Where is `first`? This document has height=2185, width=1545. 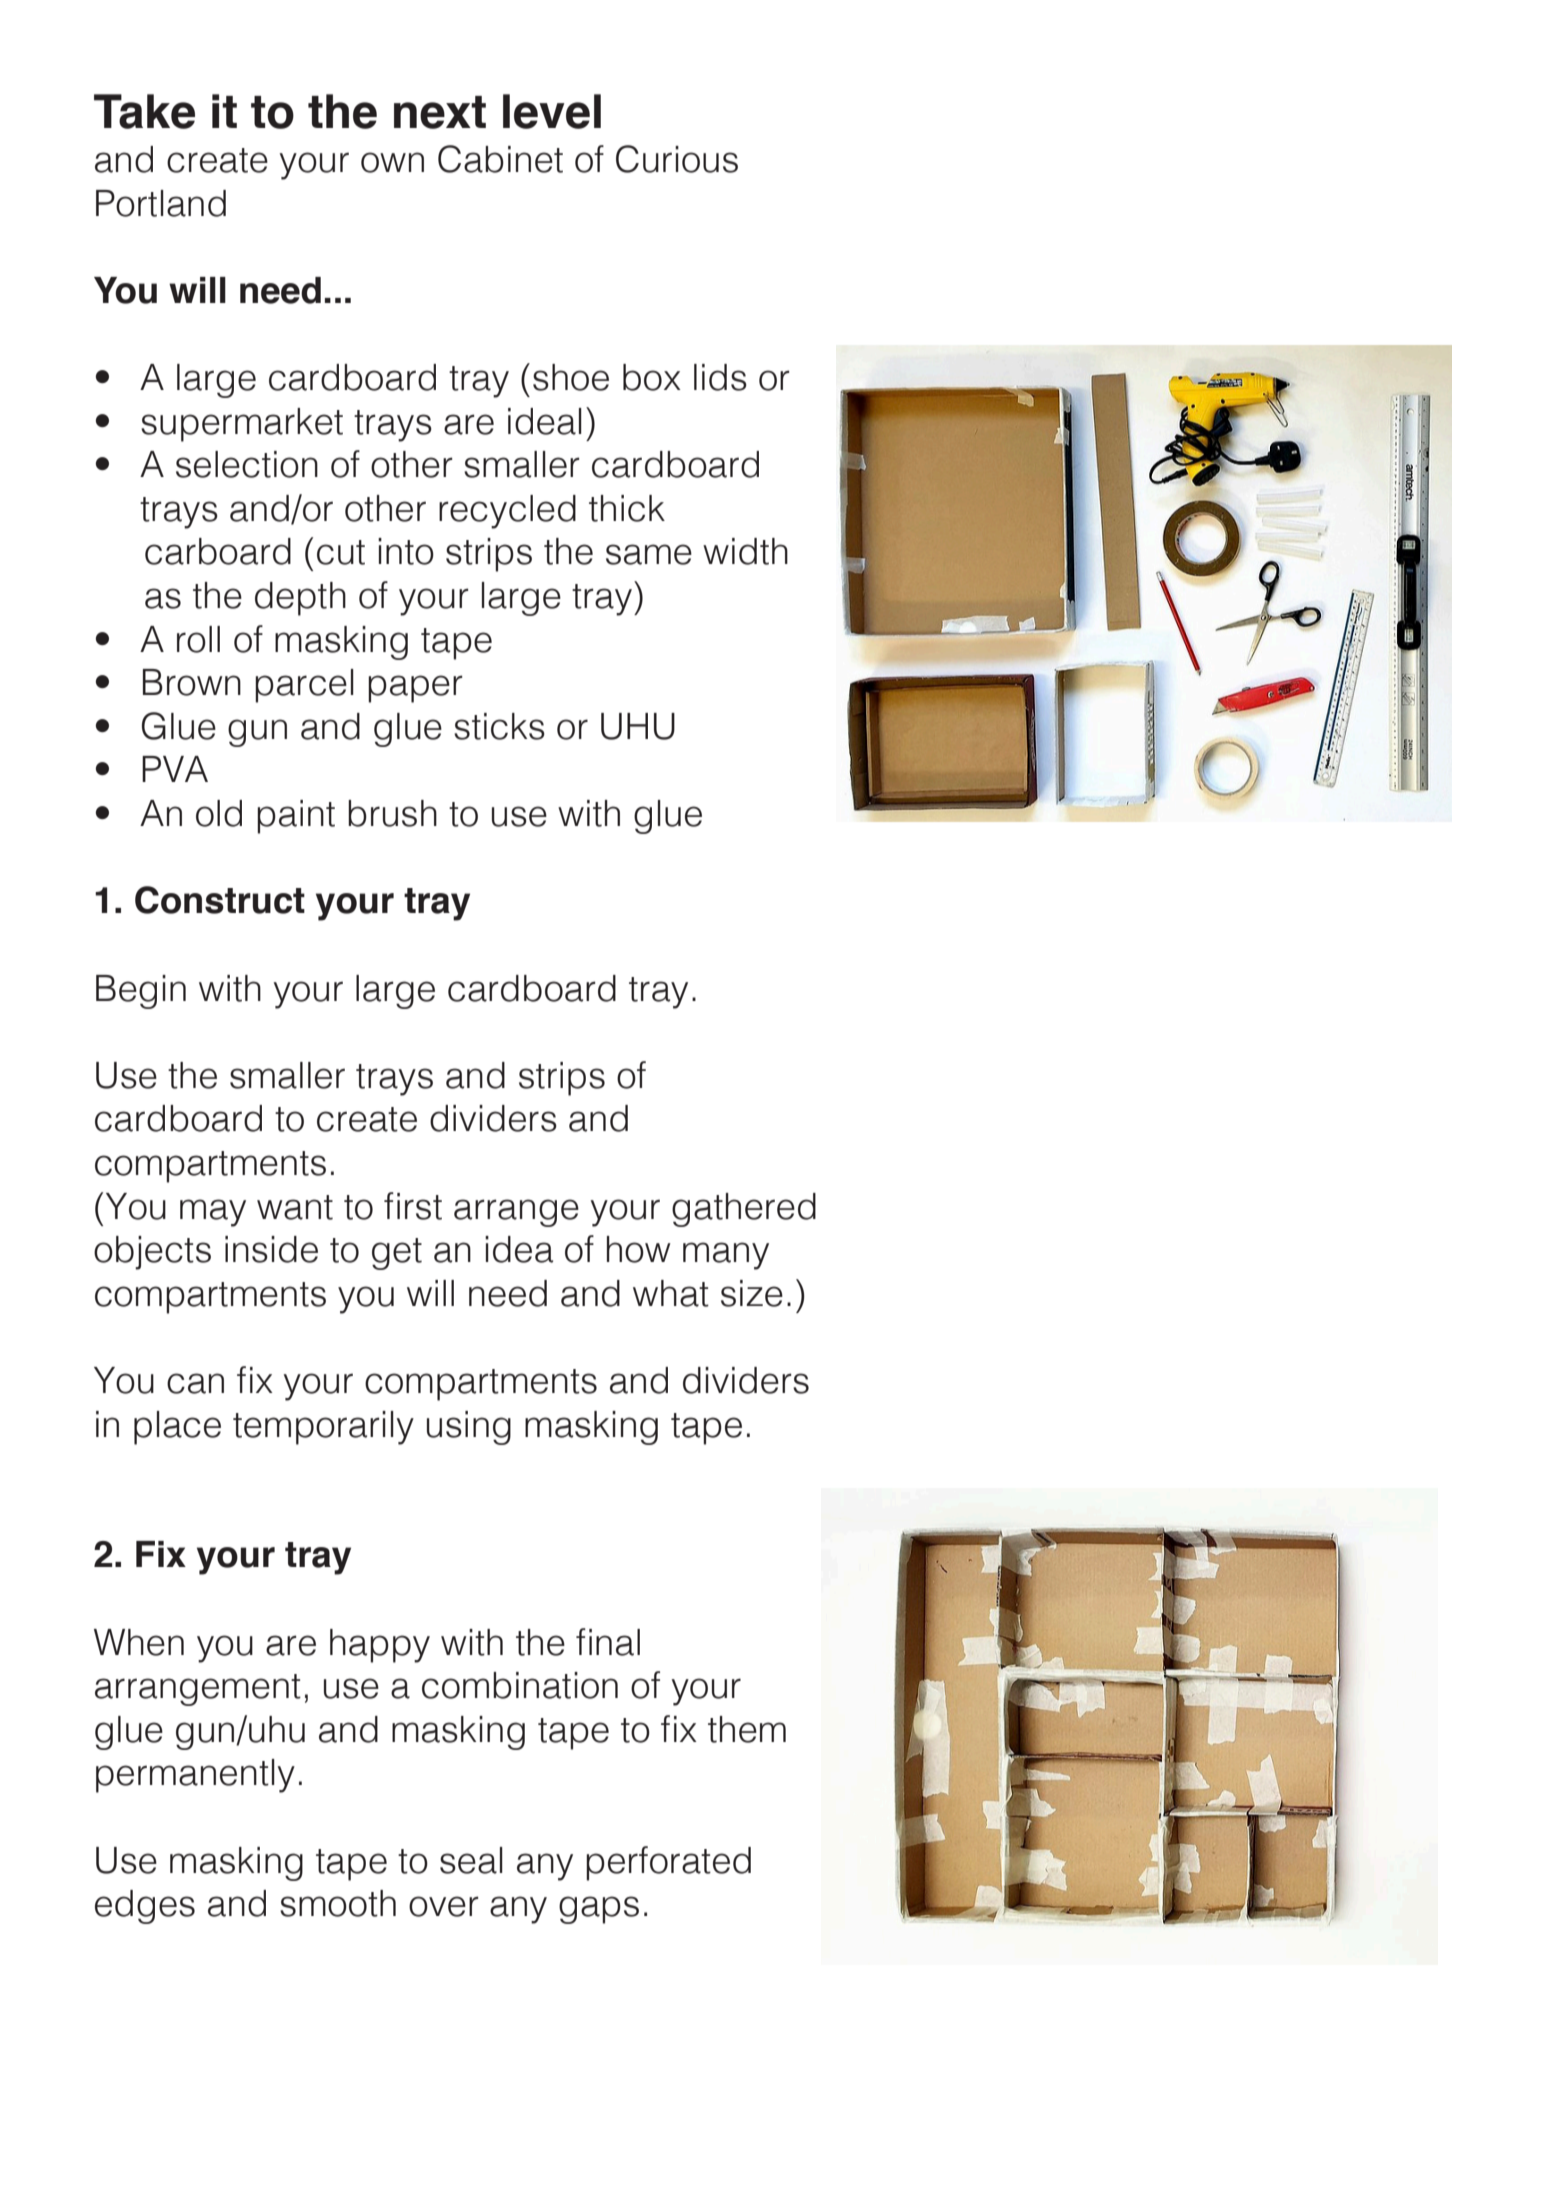
first is located at coordinates (413, 1206).
